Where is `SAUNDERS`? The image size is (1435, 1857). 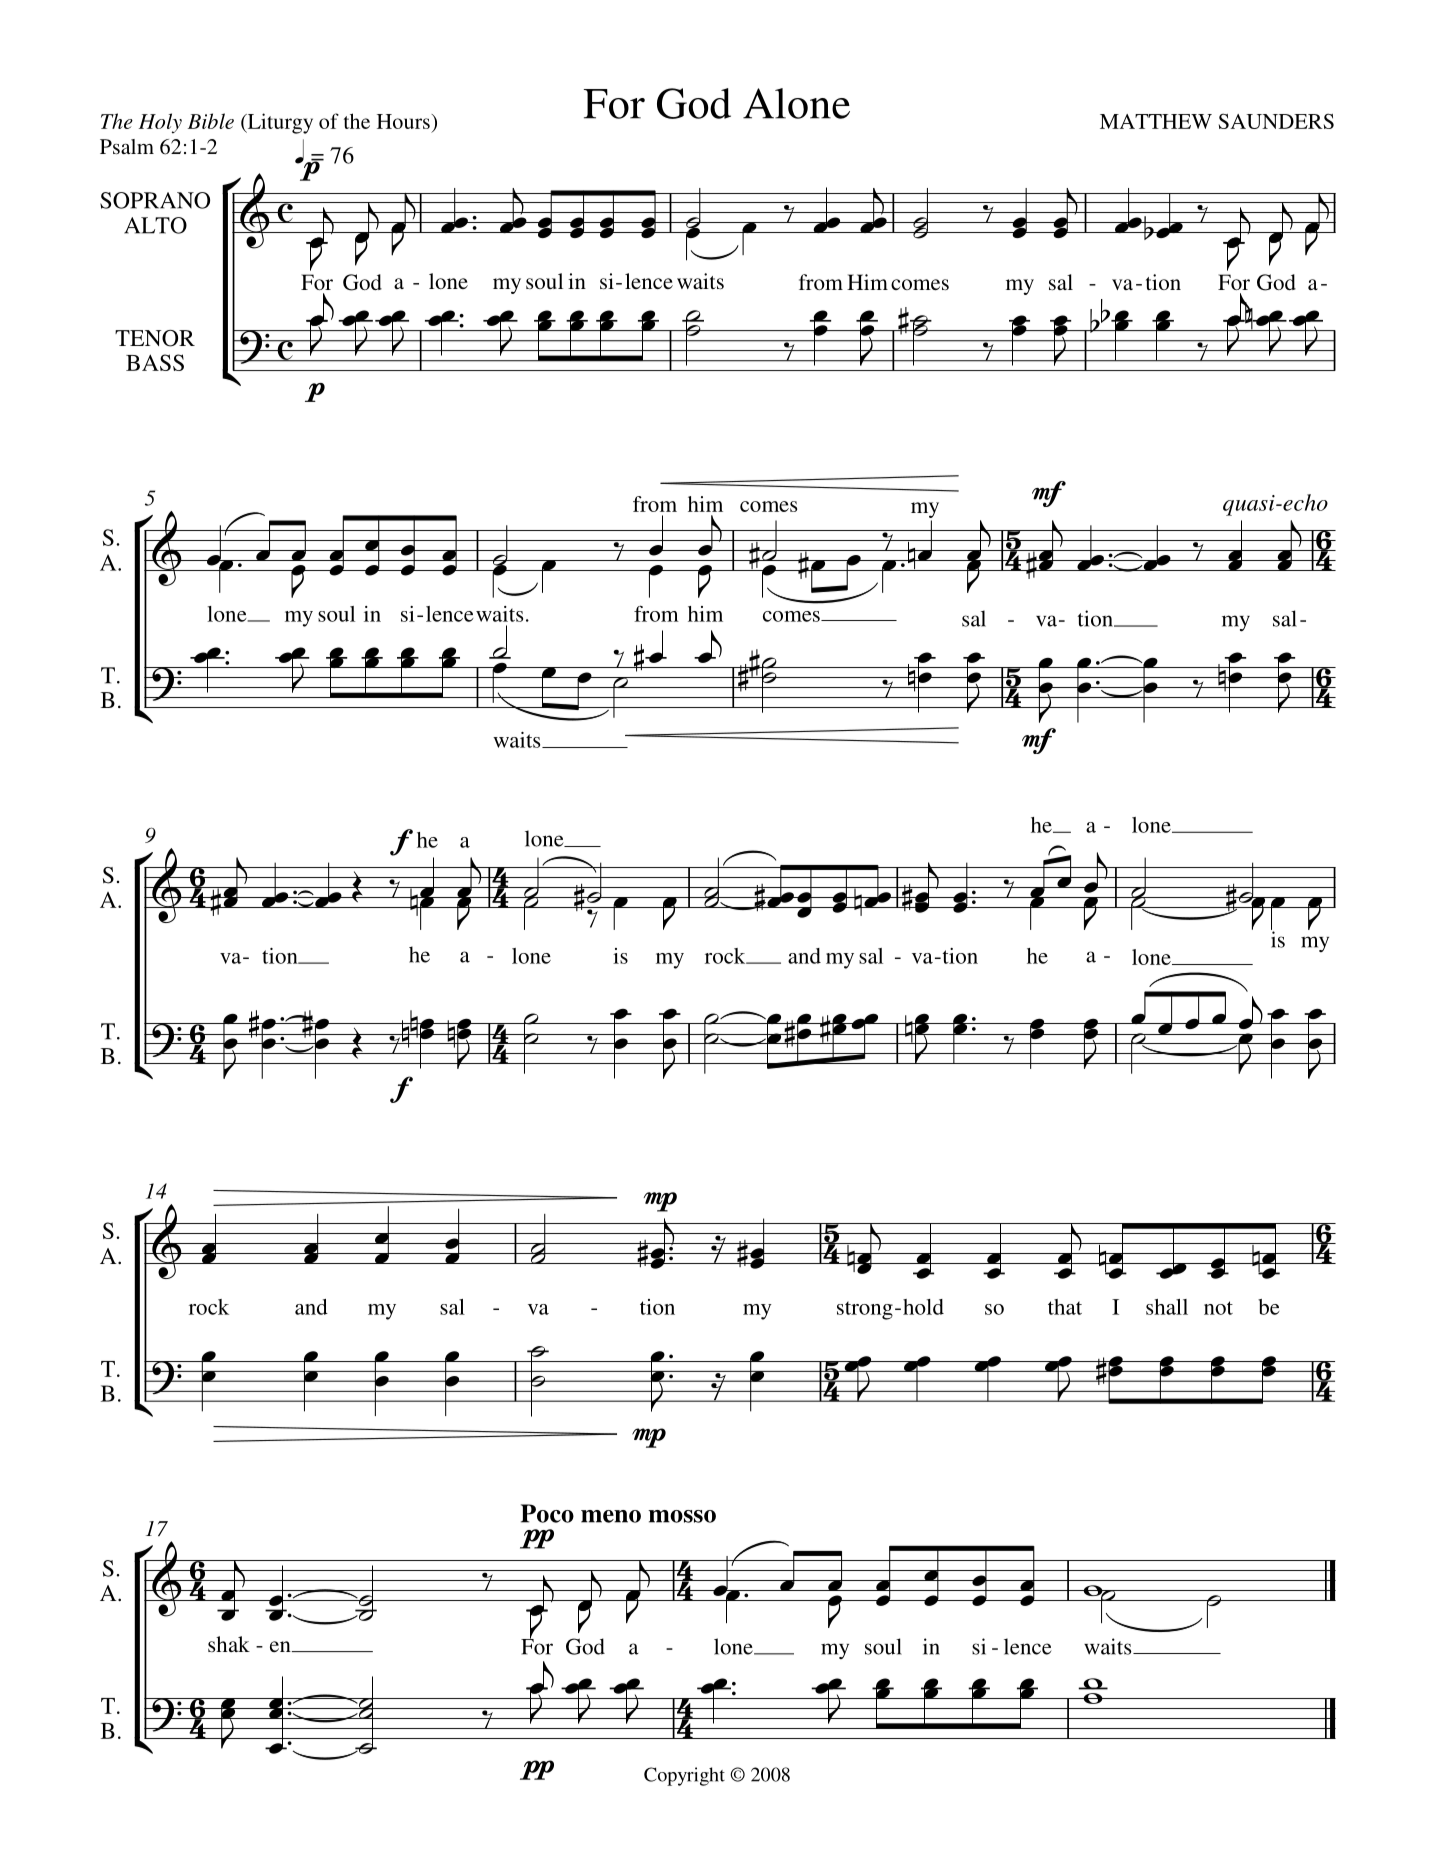
SAUNDERS is located at coordinates (1276, 121).
